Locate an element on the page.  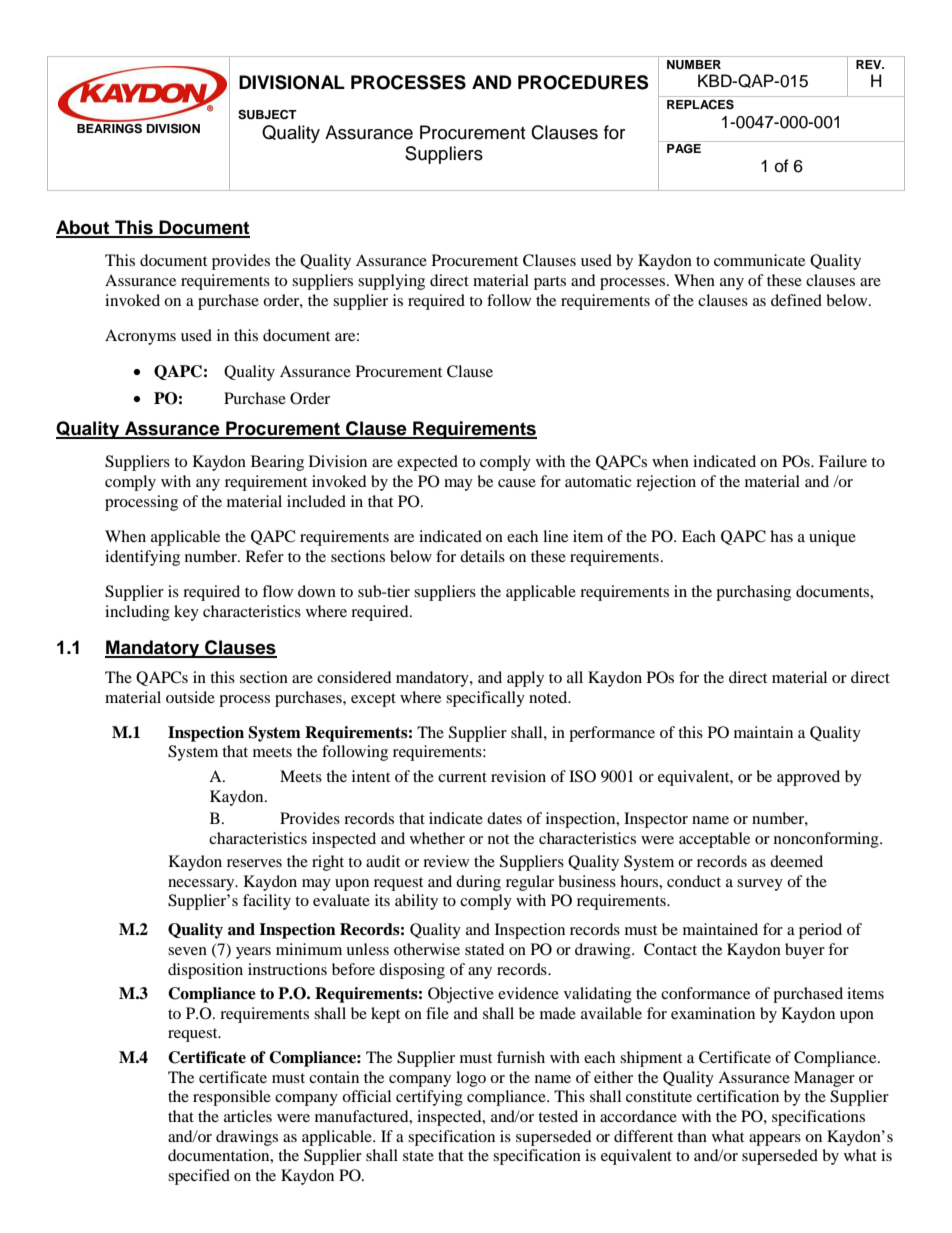
necessary is located at coordinates (202, 885).
